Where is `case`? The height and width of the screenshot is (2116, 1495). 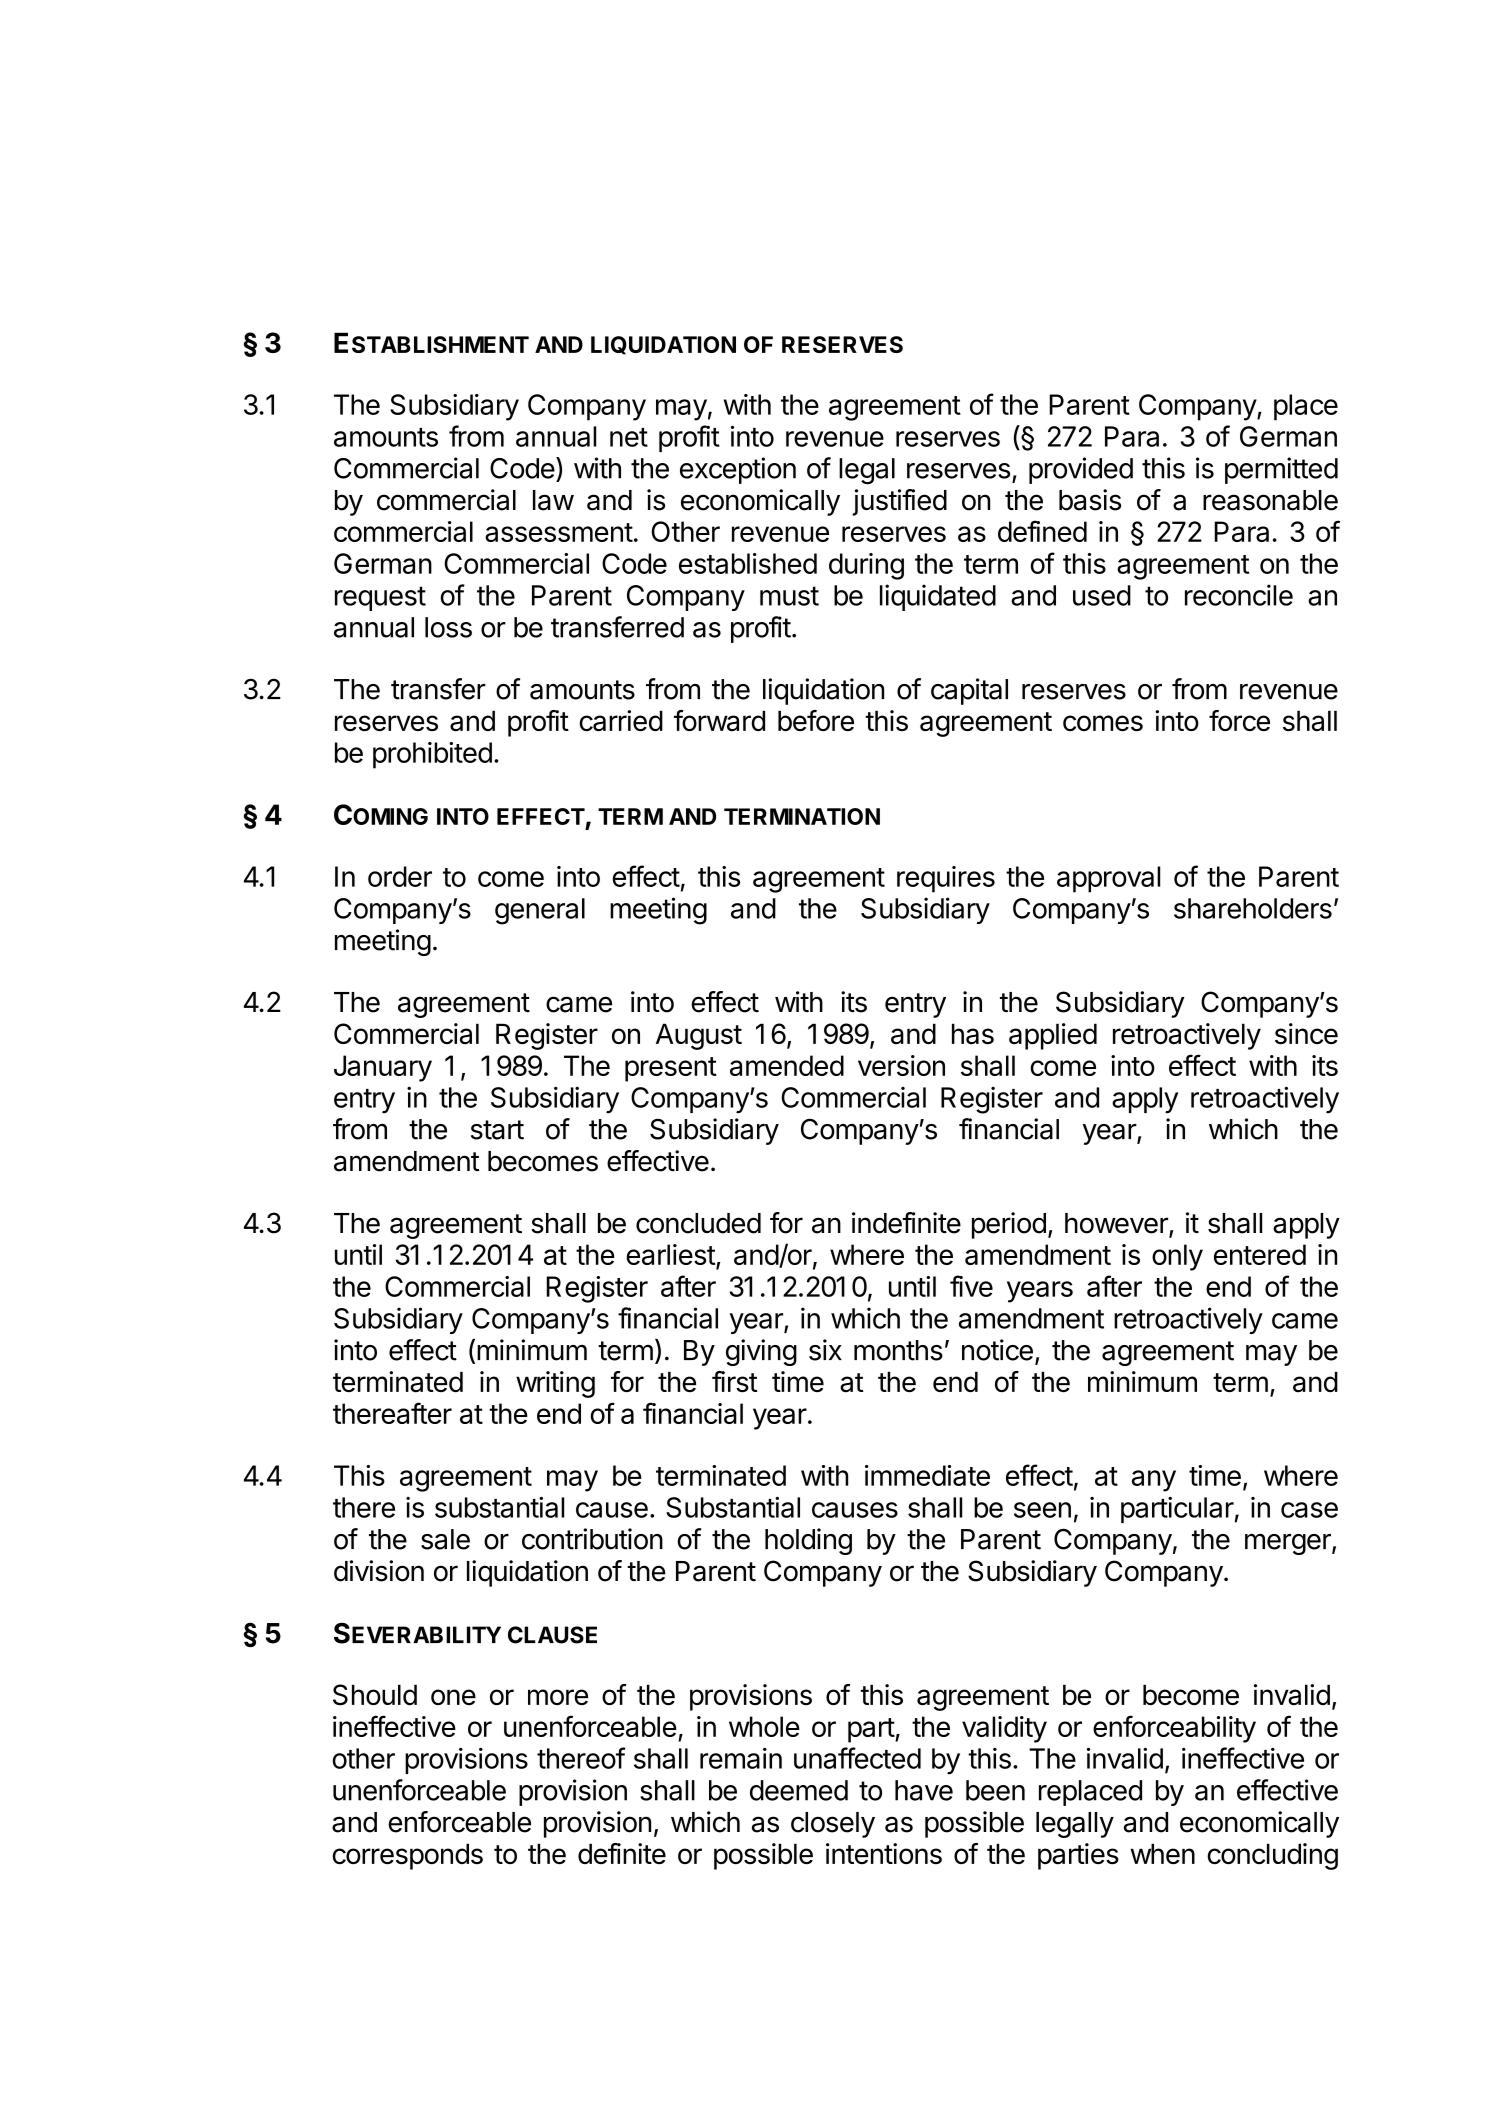
case is located at coordinates (1309, 1510).
